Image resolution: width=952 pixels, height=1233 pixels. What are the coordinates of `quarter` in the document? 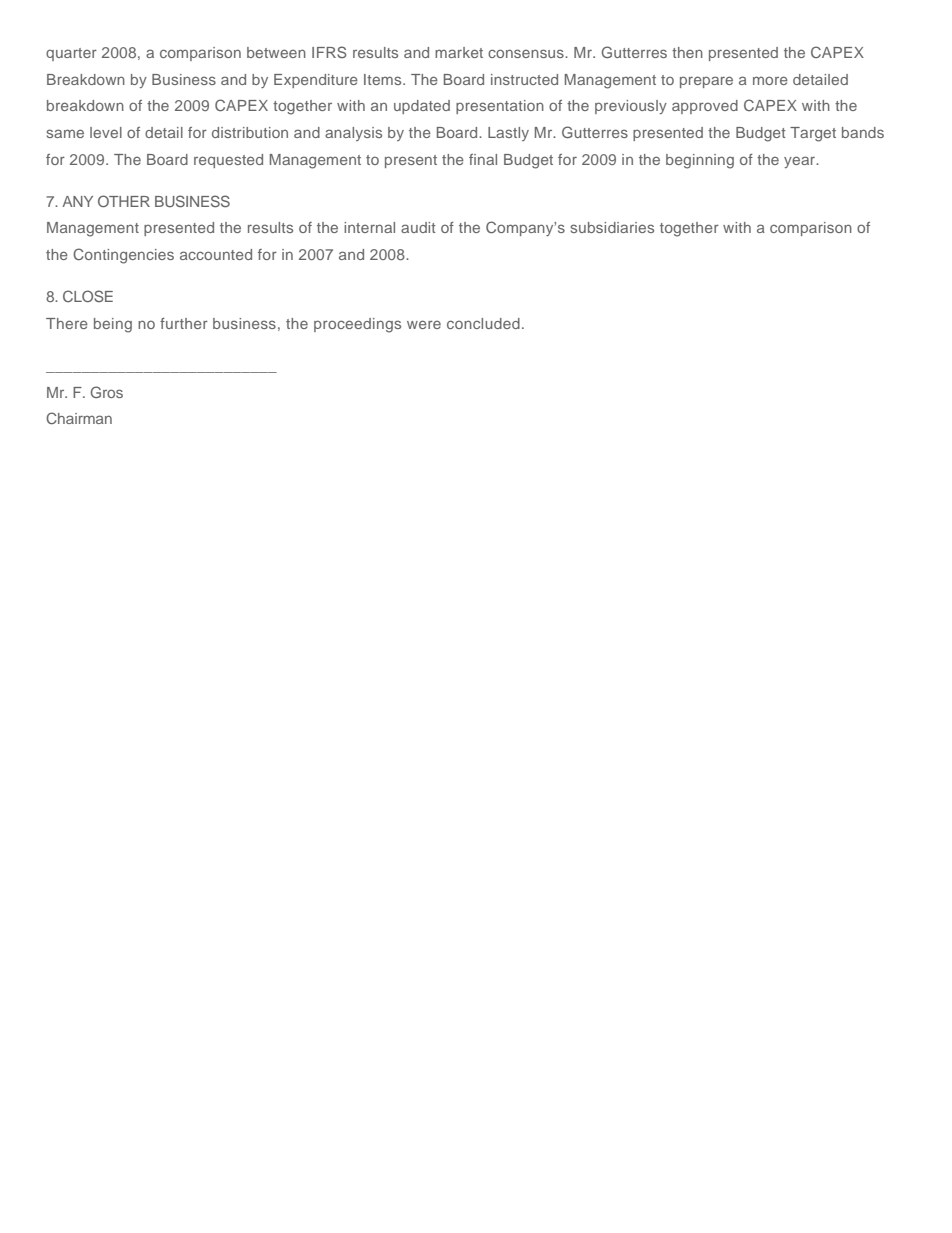 It's located at (71, 54).
